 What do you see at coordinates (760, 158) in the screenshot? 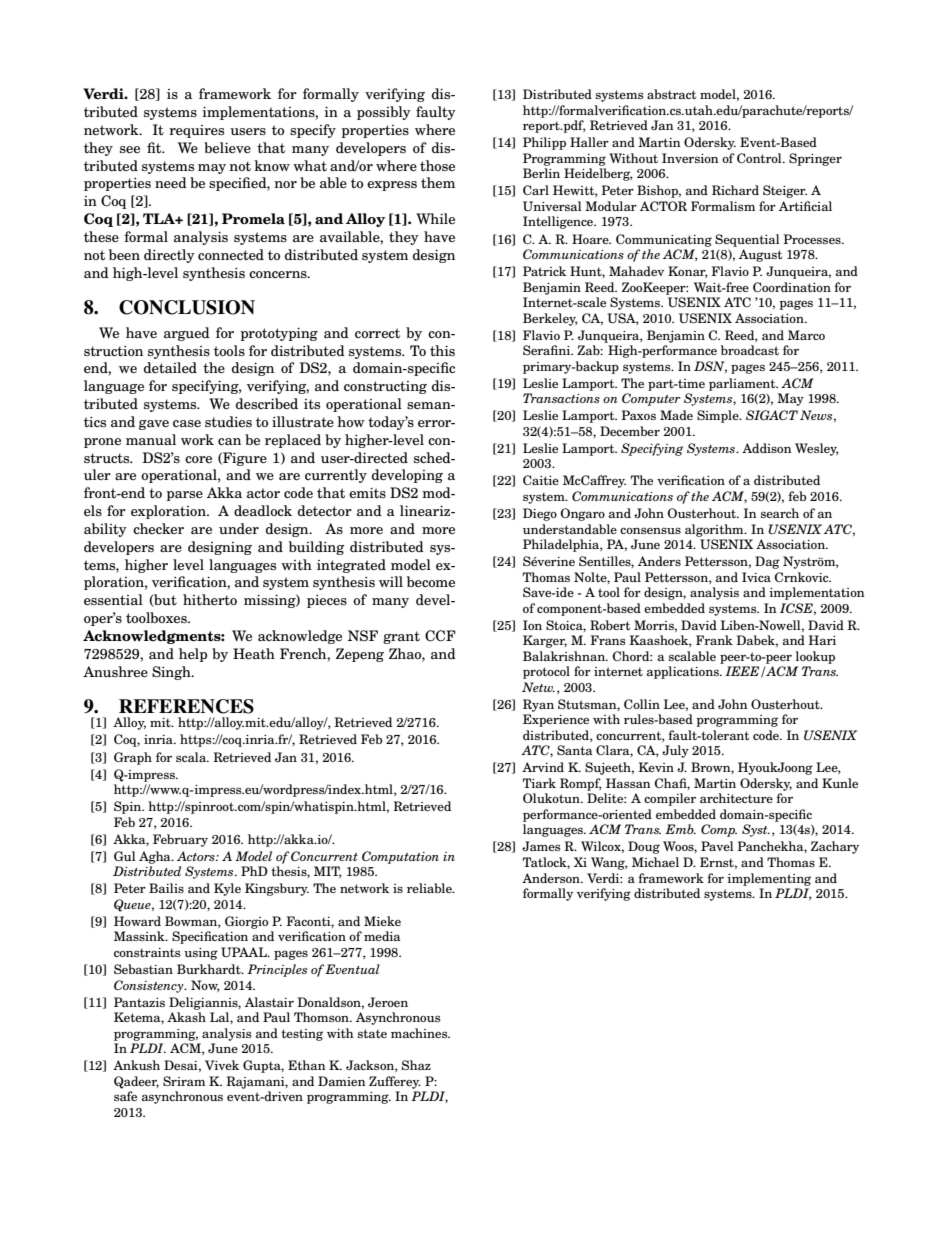
I see `Control` at bounding box center [760, 158].
